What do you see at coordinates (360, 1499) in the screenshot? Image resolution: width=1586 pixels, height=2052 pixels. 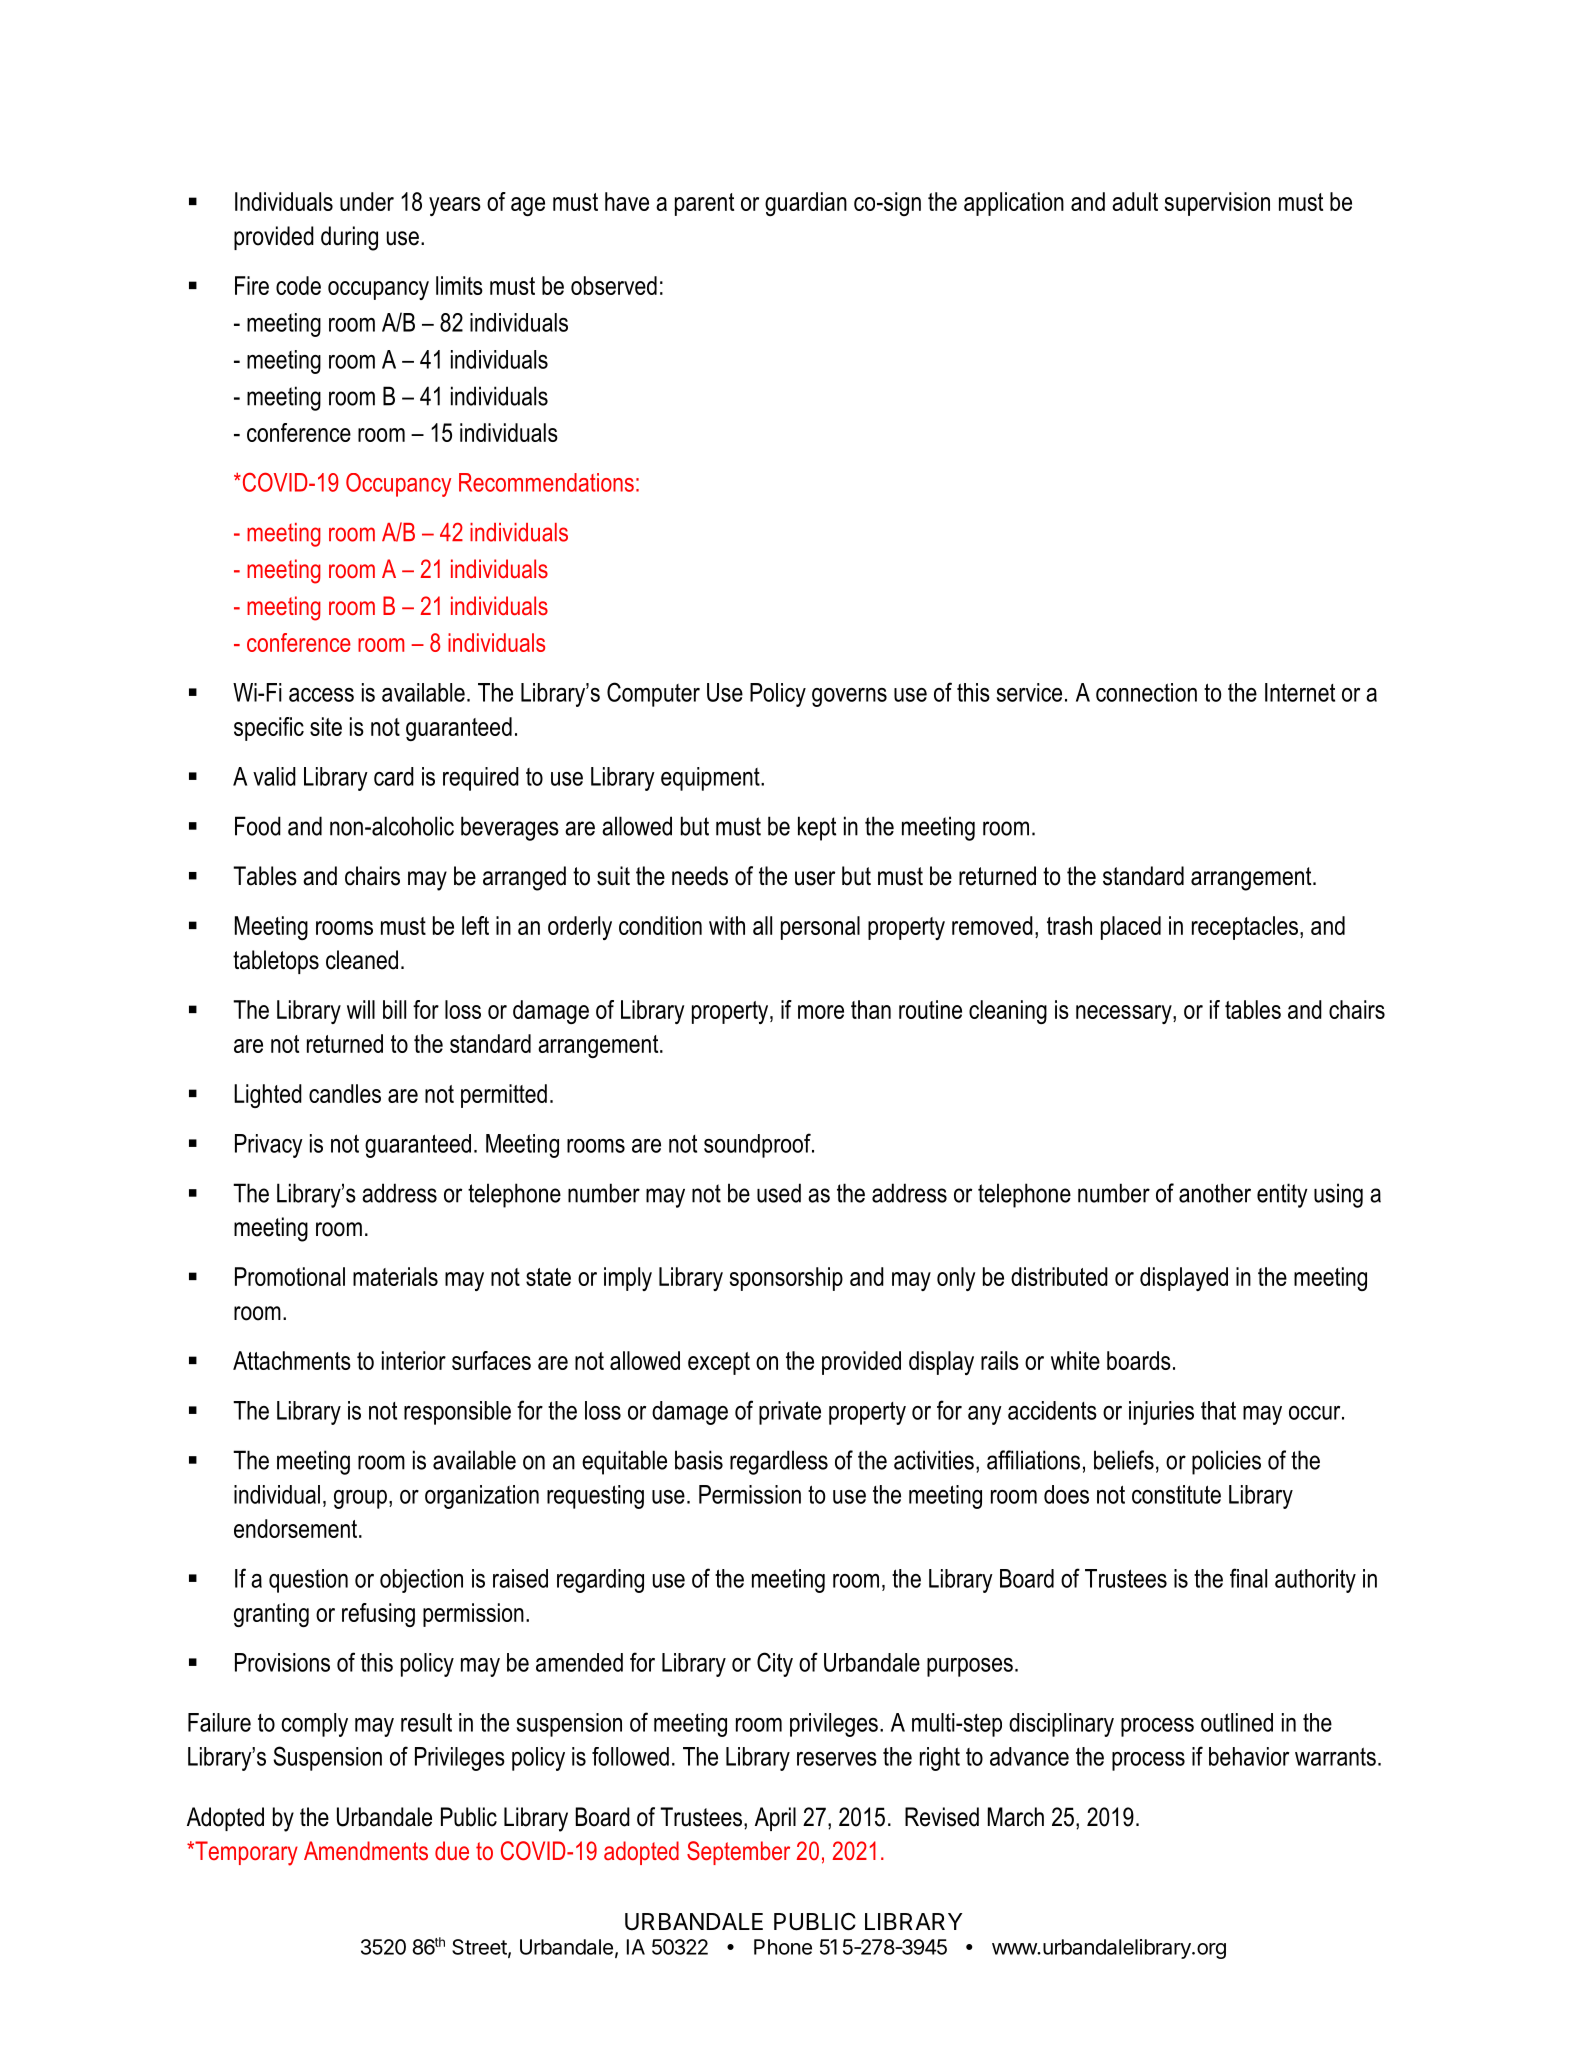 I see `group` at bounding box center [360, 1499].
